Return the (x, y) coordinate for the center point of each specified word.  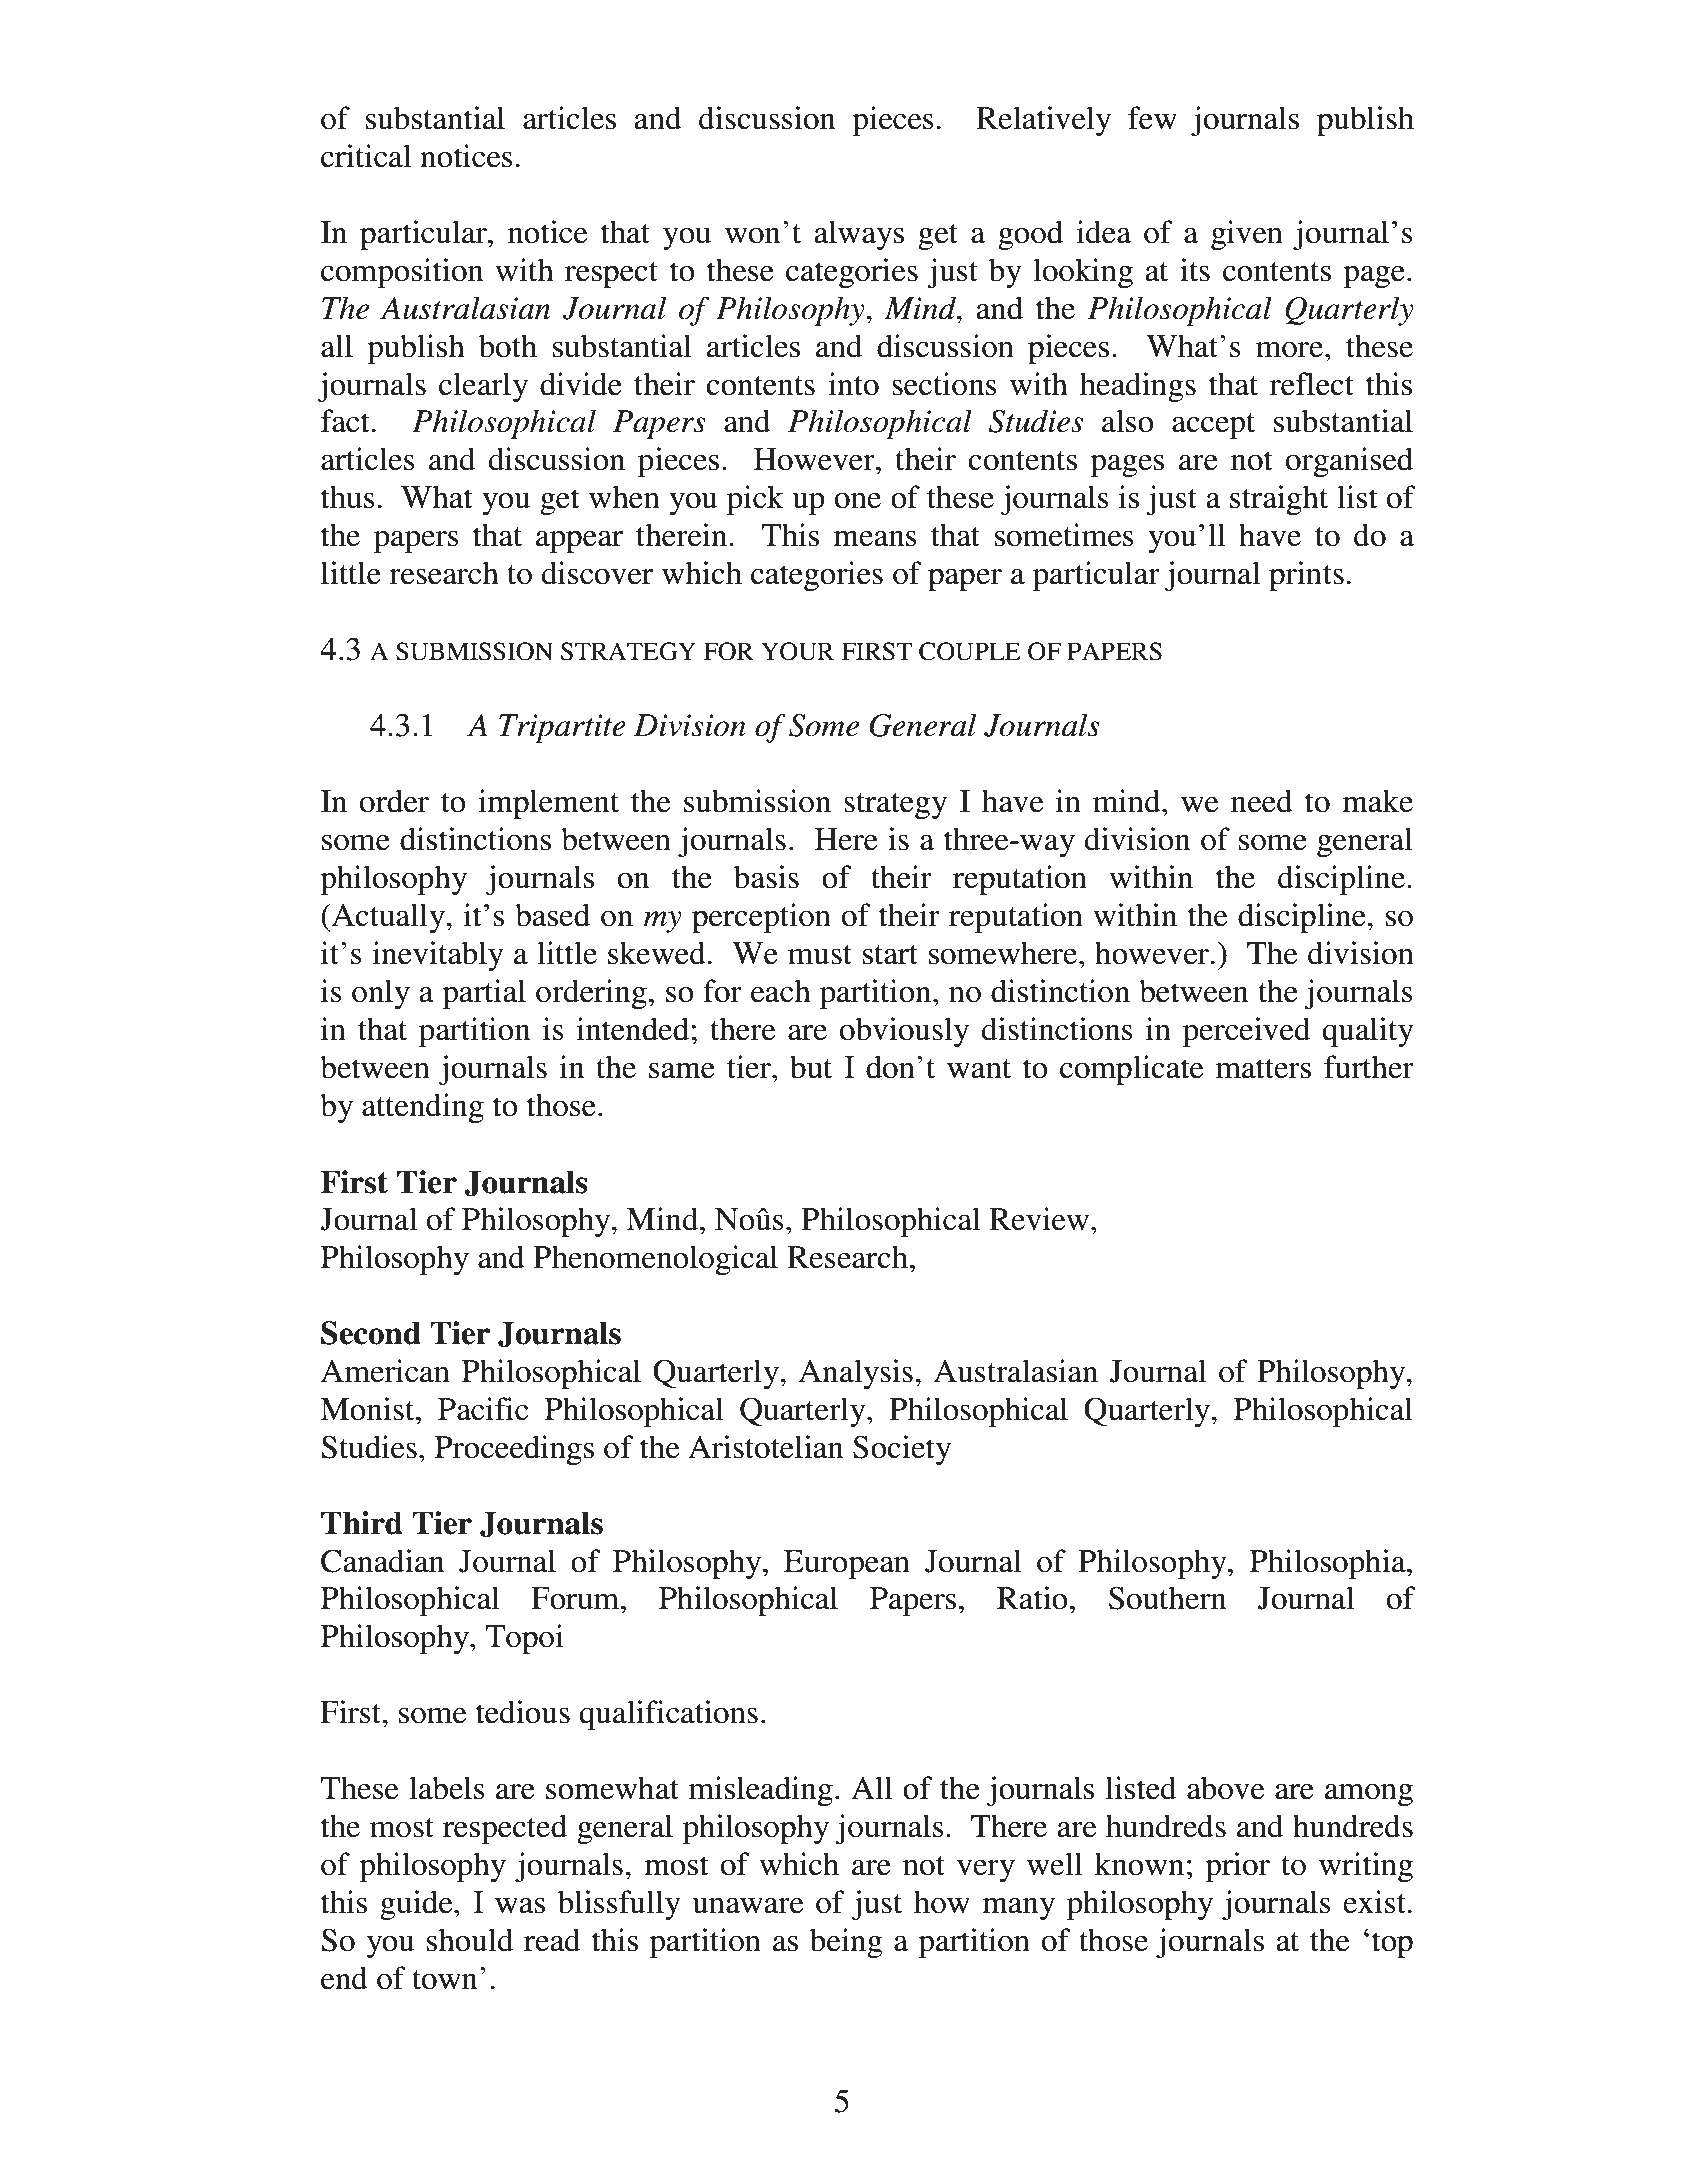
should (470, 1940)
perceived (1246, 1032)
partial (484, 994)
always (859, 235)
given (1247, 235)
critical (366, 156)
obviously (904, 1032)
